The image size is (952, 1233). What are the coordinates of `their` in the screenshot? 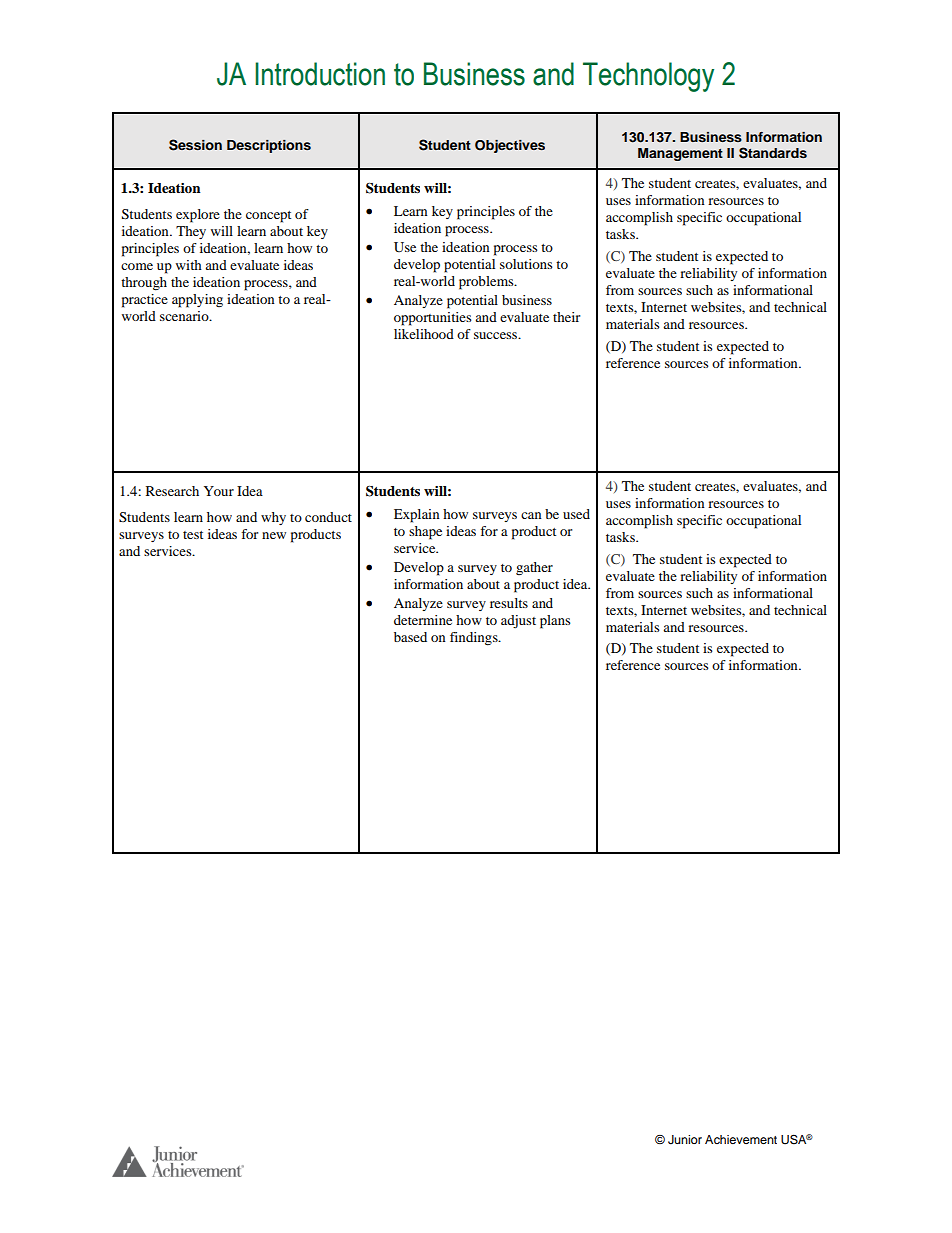 It's located at (566, 317).
